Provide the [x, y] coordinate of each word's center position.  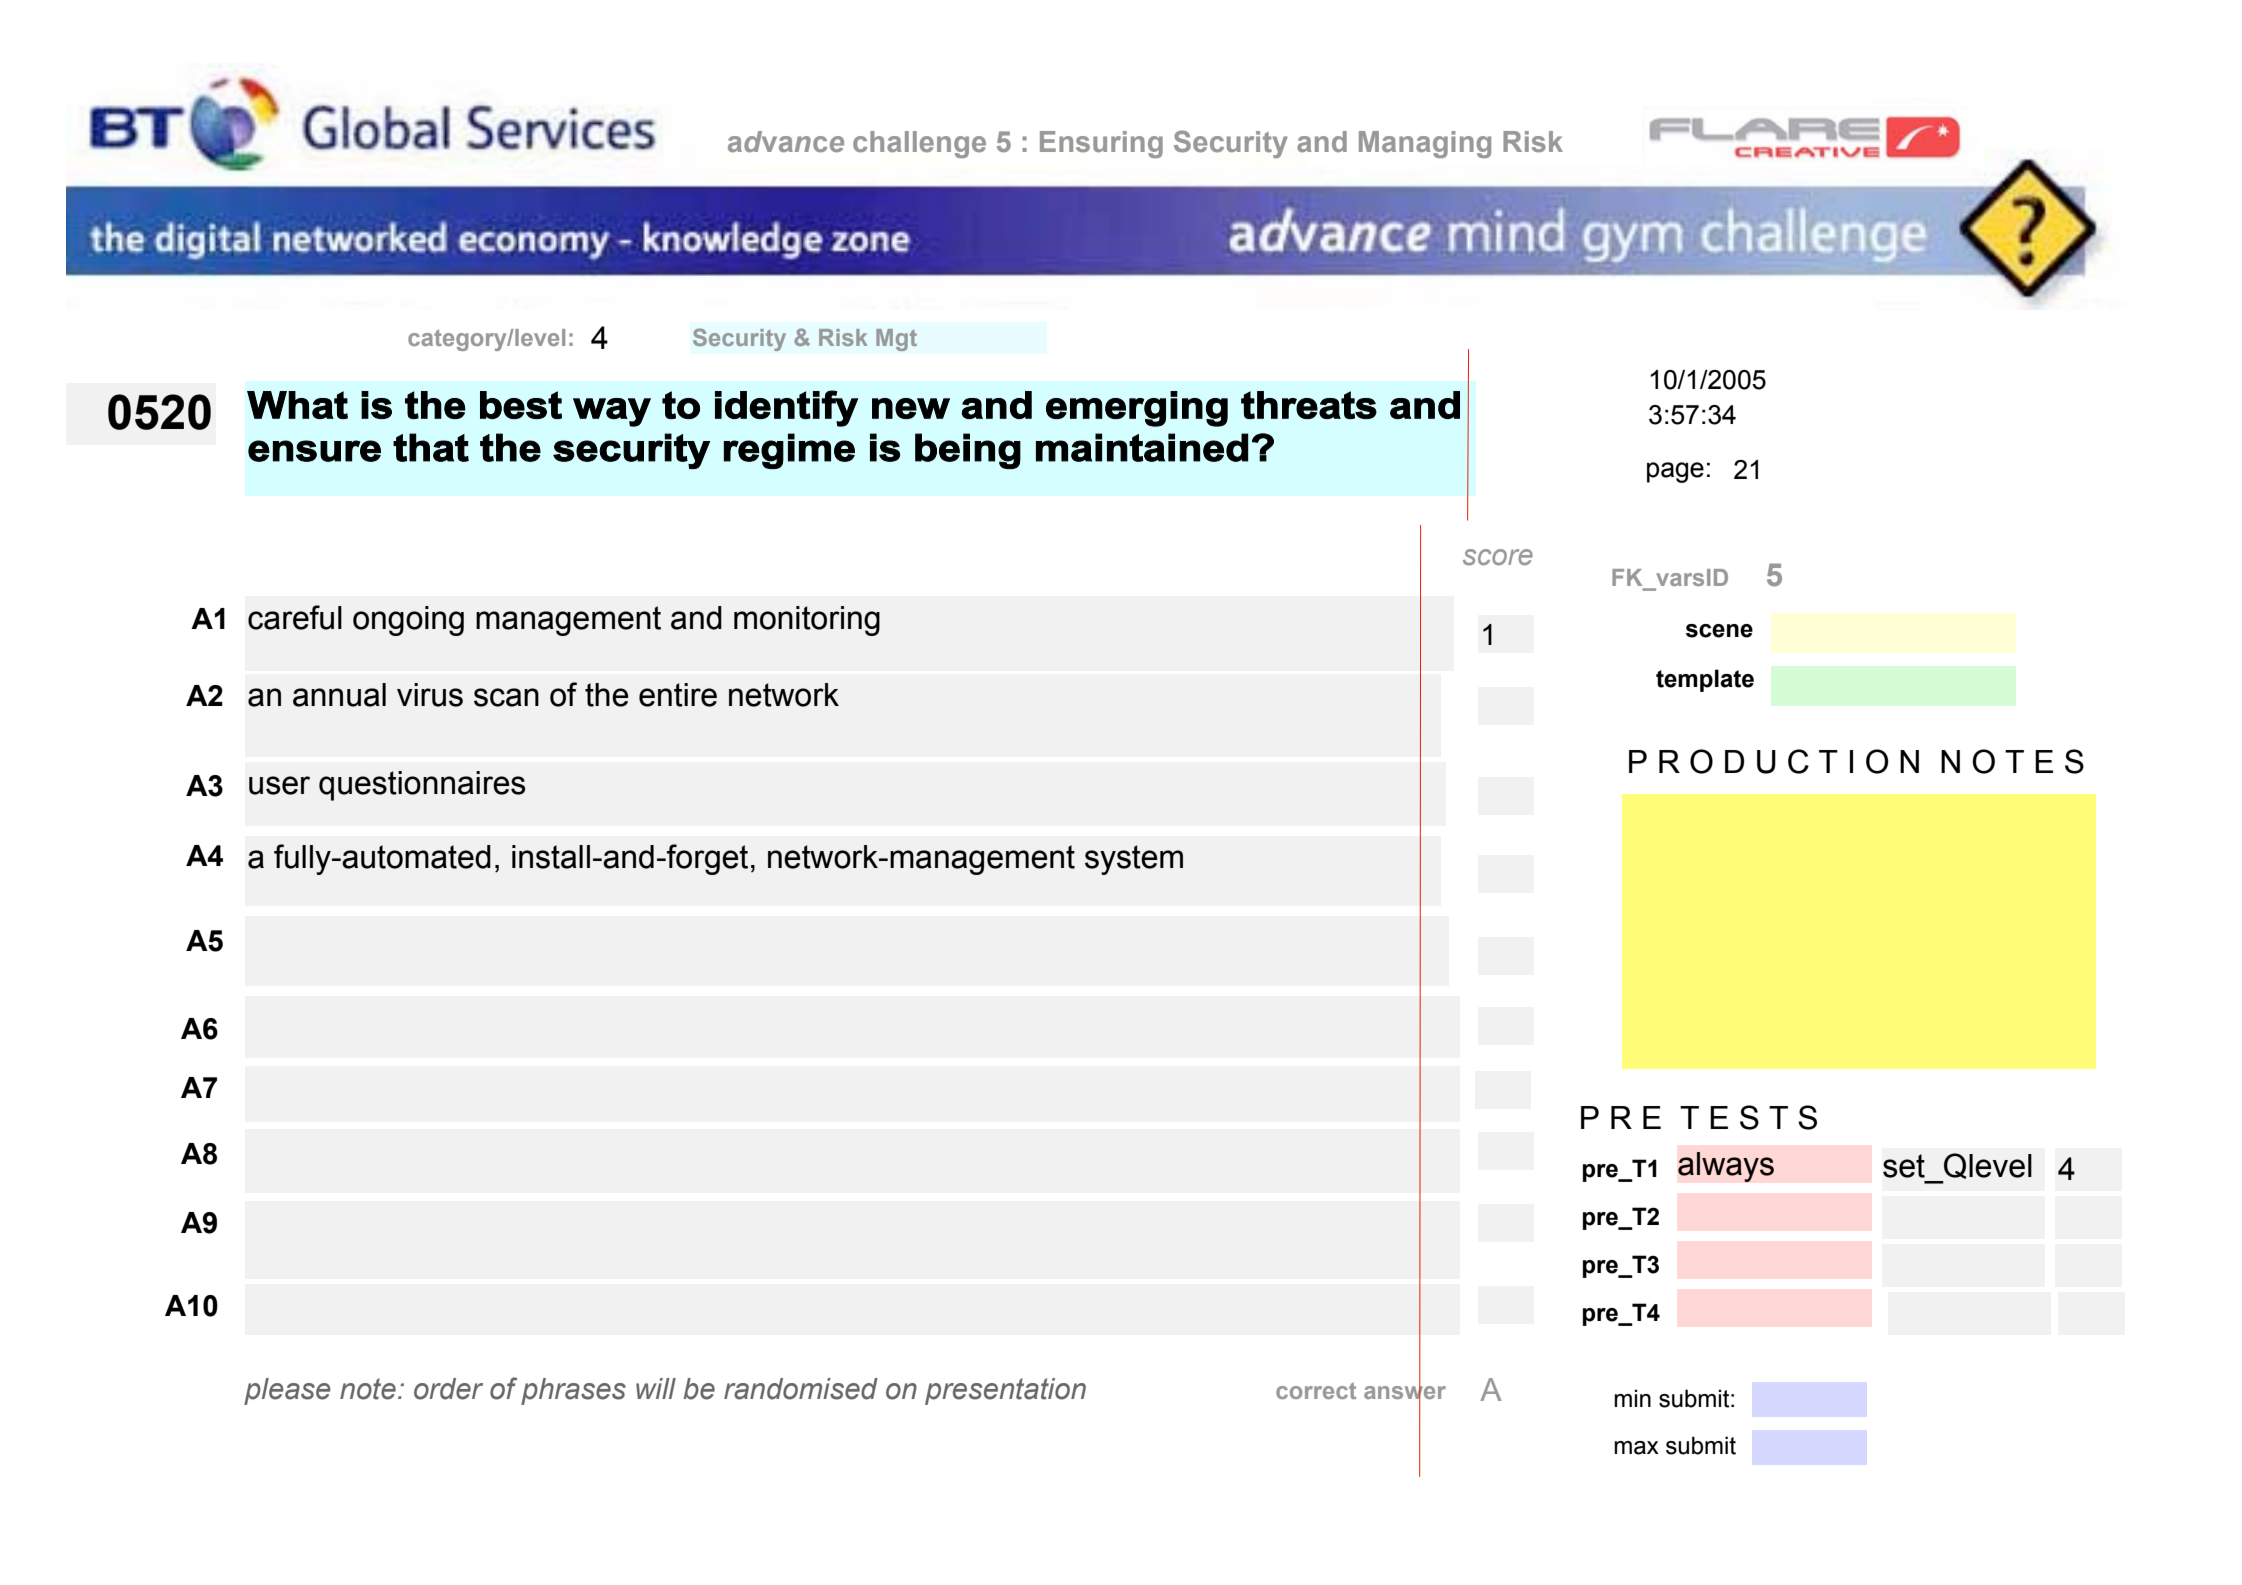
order [448, 1389]
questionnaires [422, 786]
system [1134, 860]
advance [786, 142]
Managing [1425, 144]
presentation [1005, 1391]
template [1705, 680]
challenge [919, 144]
